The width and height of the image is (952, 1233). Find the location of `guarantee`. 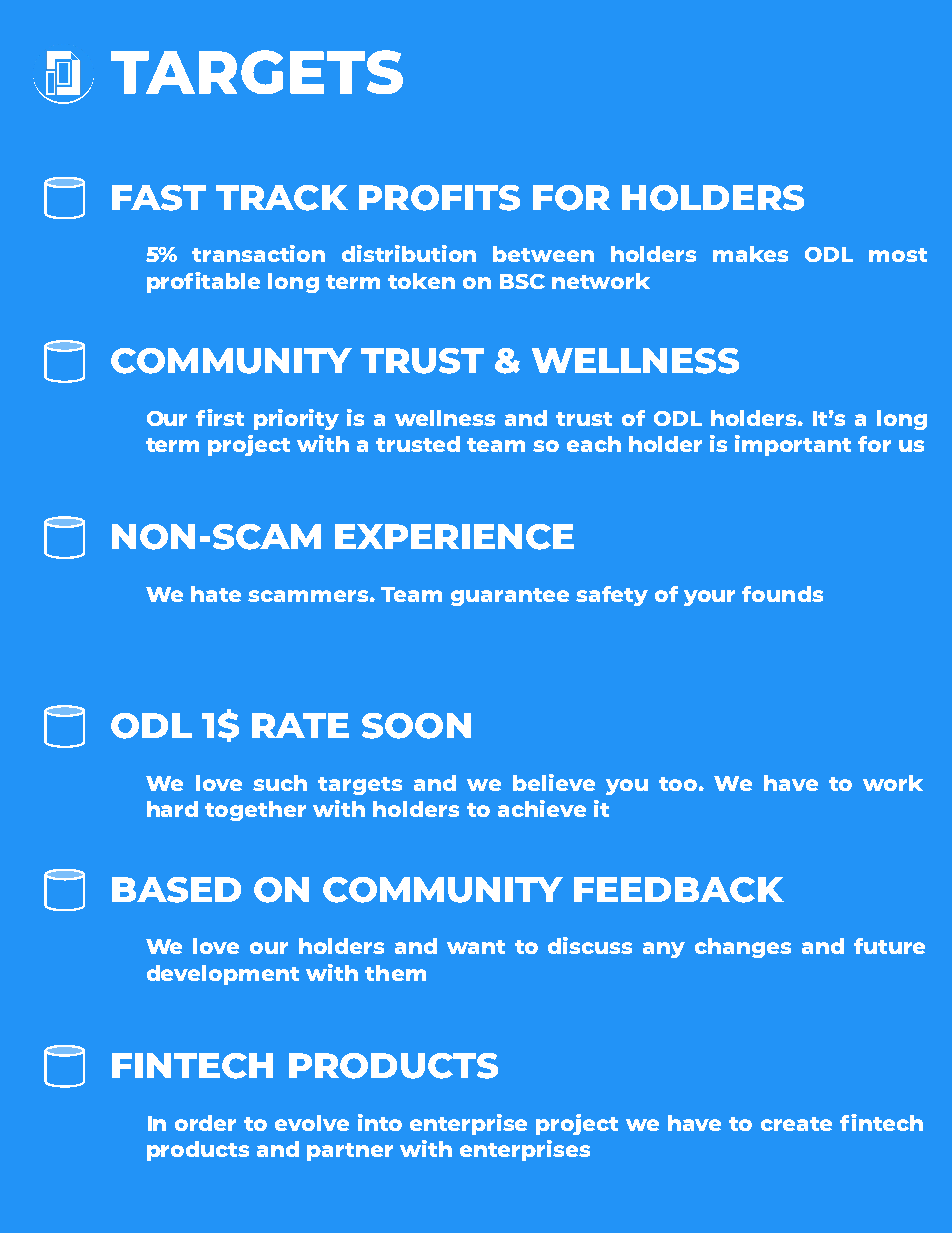

guarantee is located at coordinates (510, 597).
